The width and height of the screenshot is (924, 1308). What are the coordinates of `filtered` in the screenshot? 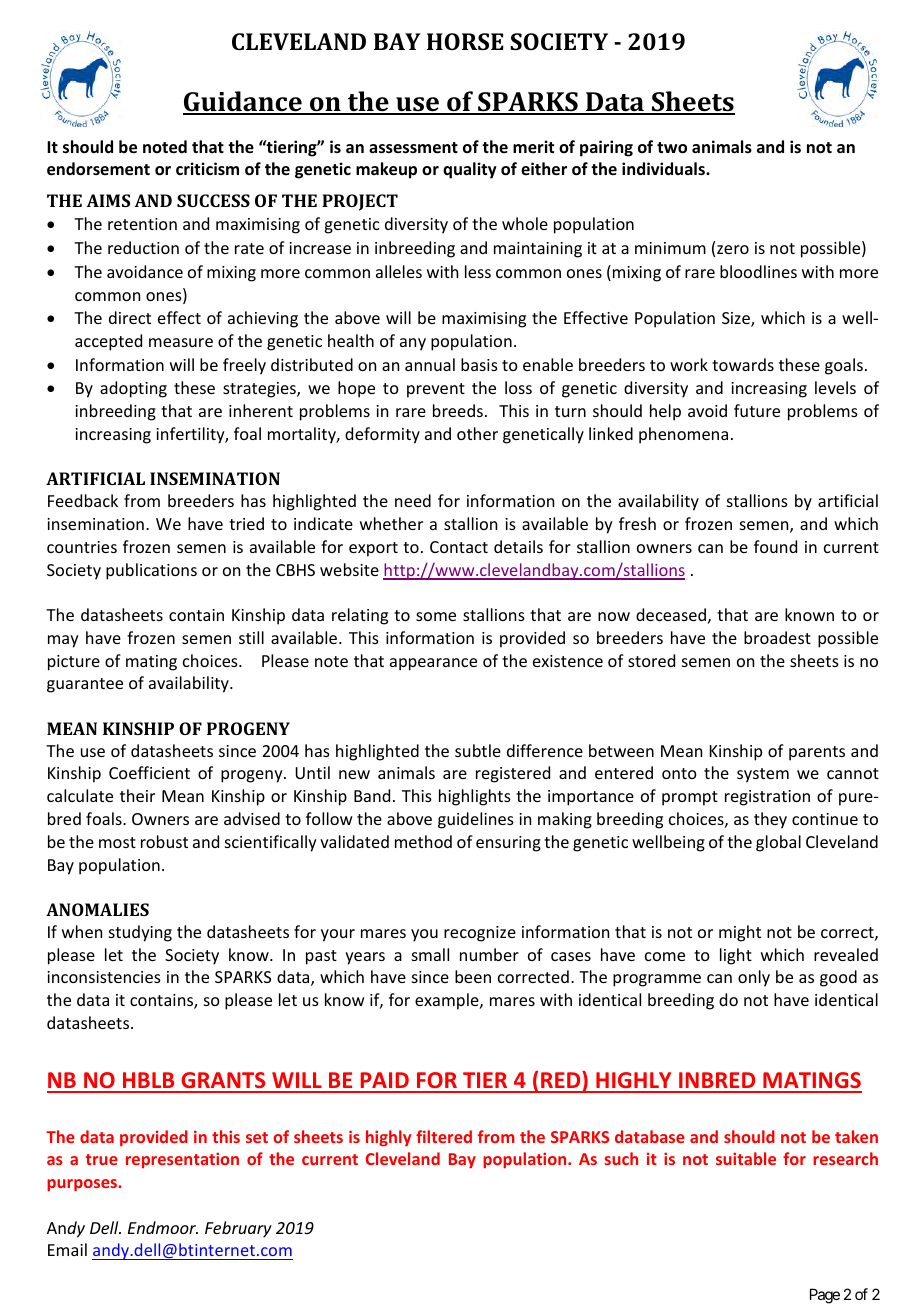 It's located at (444, 1136).
